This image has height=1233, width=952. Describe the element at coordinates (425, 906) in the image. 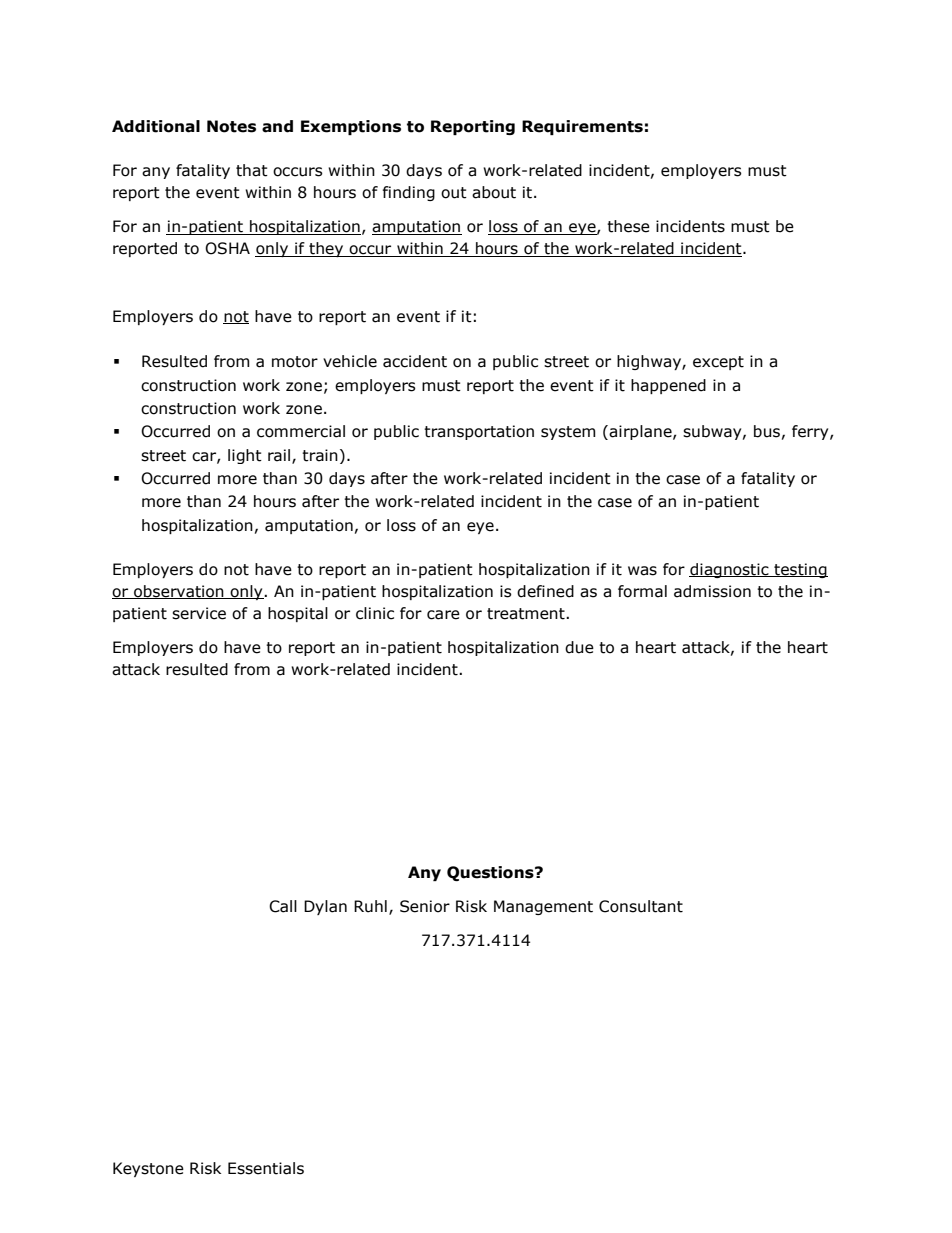

I see `Senior` at that location.
